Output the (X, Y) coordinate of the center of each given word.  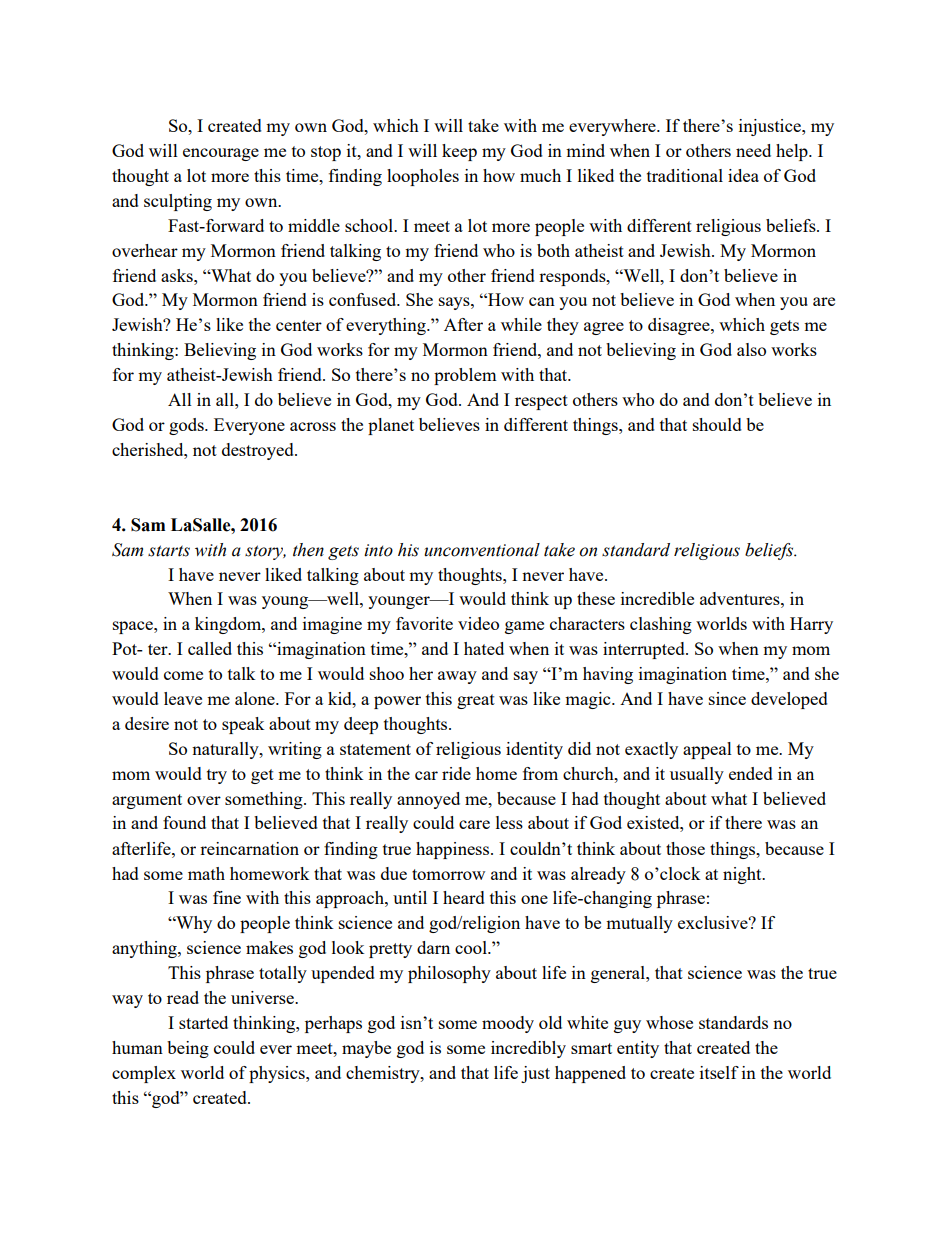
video (478, 623)
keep (459, 152)
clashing (661, 625)
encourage (221, 154)
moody (508, 1024)
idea (743, 175)
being (188, 1049)
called (210, 648)
